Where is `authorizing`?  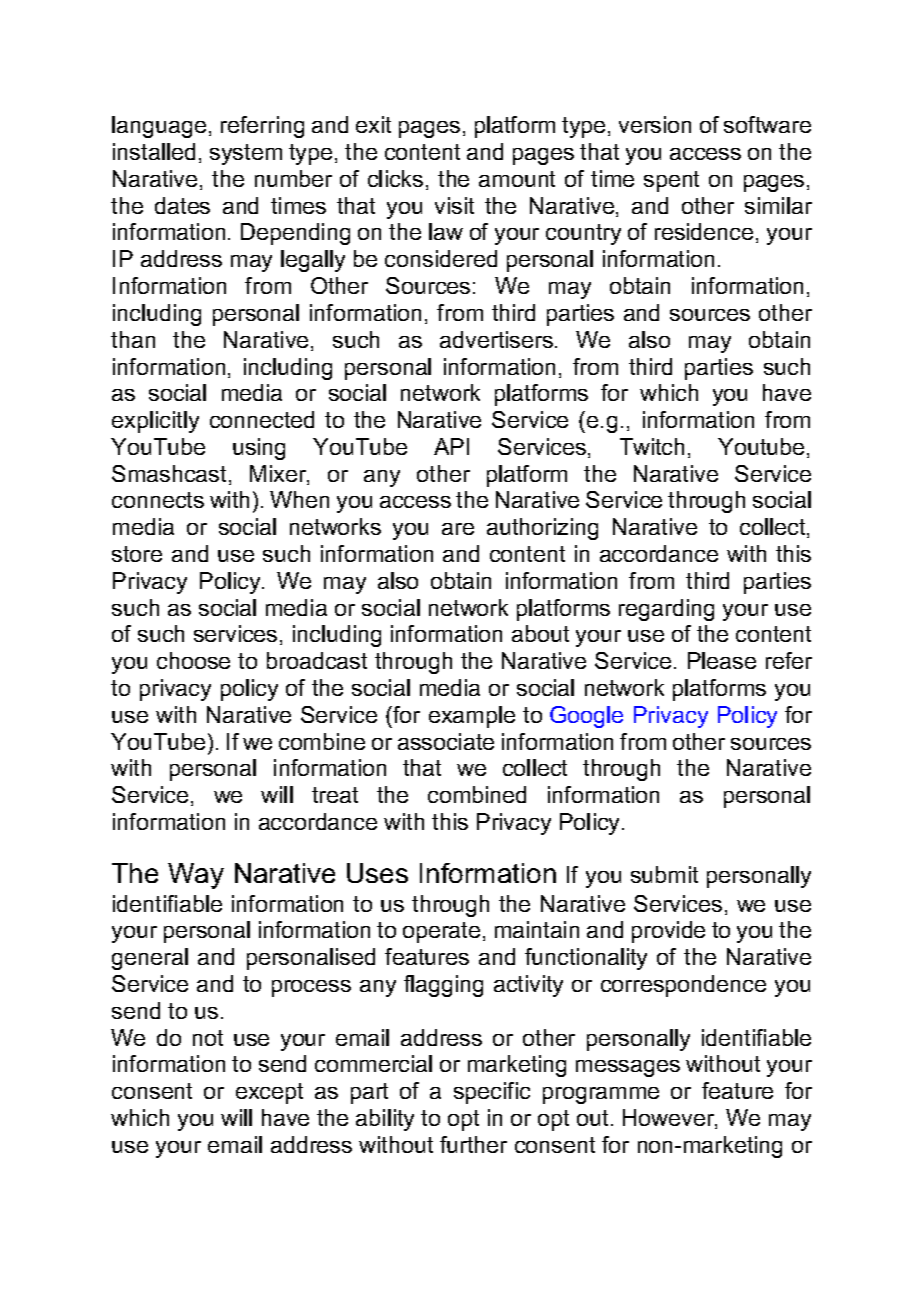 authorizing is located at coordinates (542, 529).
